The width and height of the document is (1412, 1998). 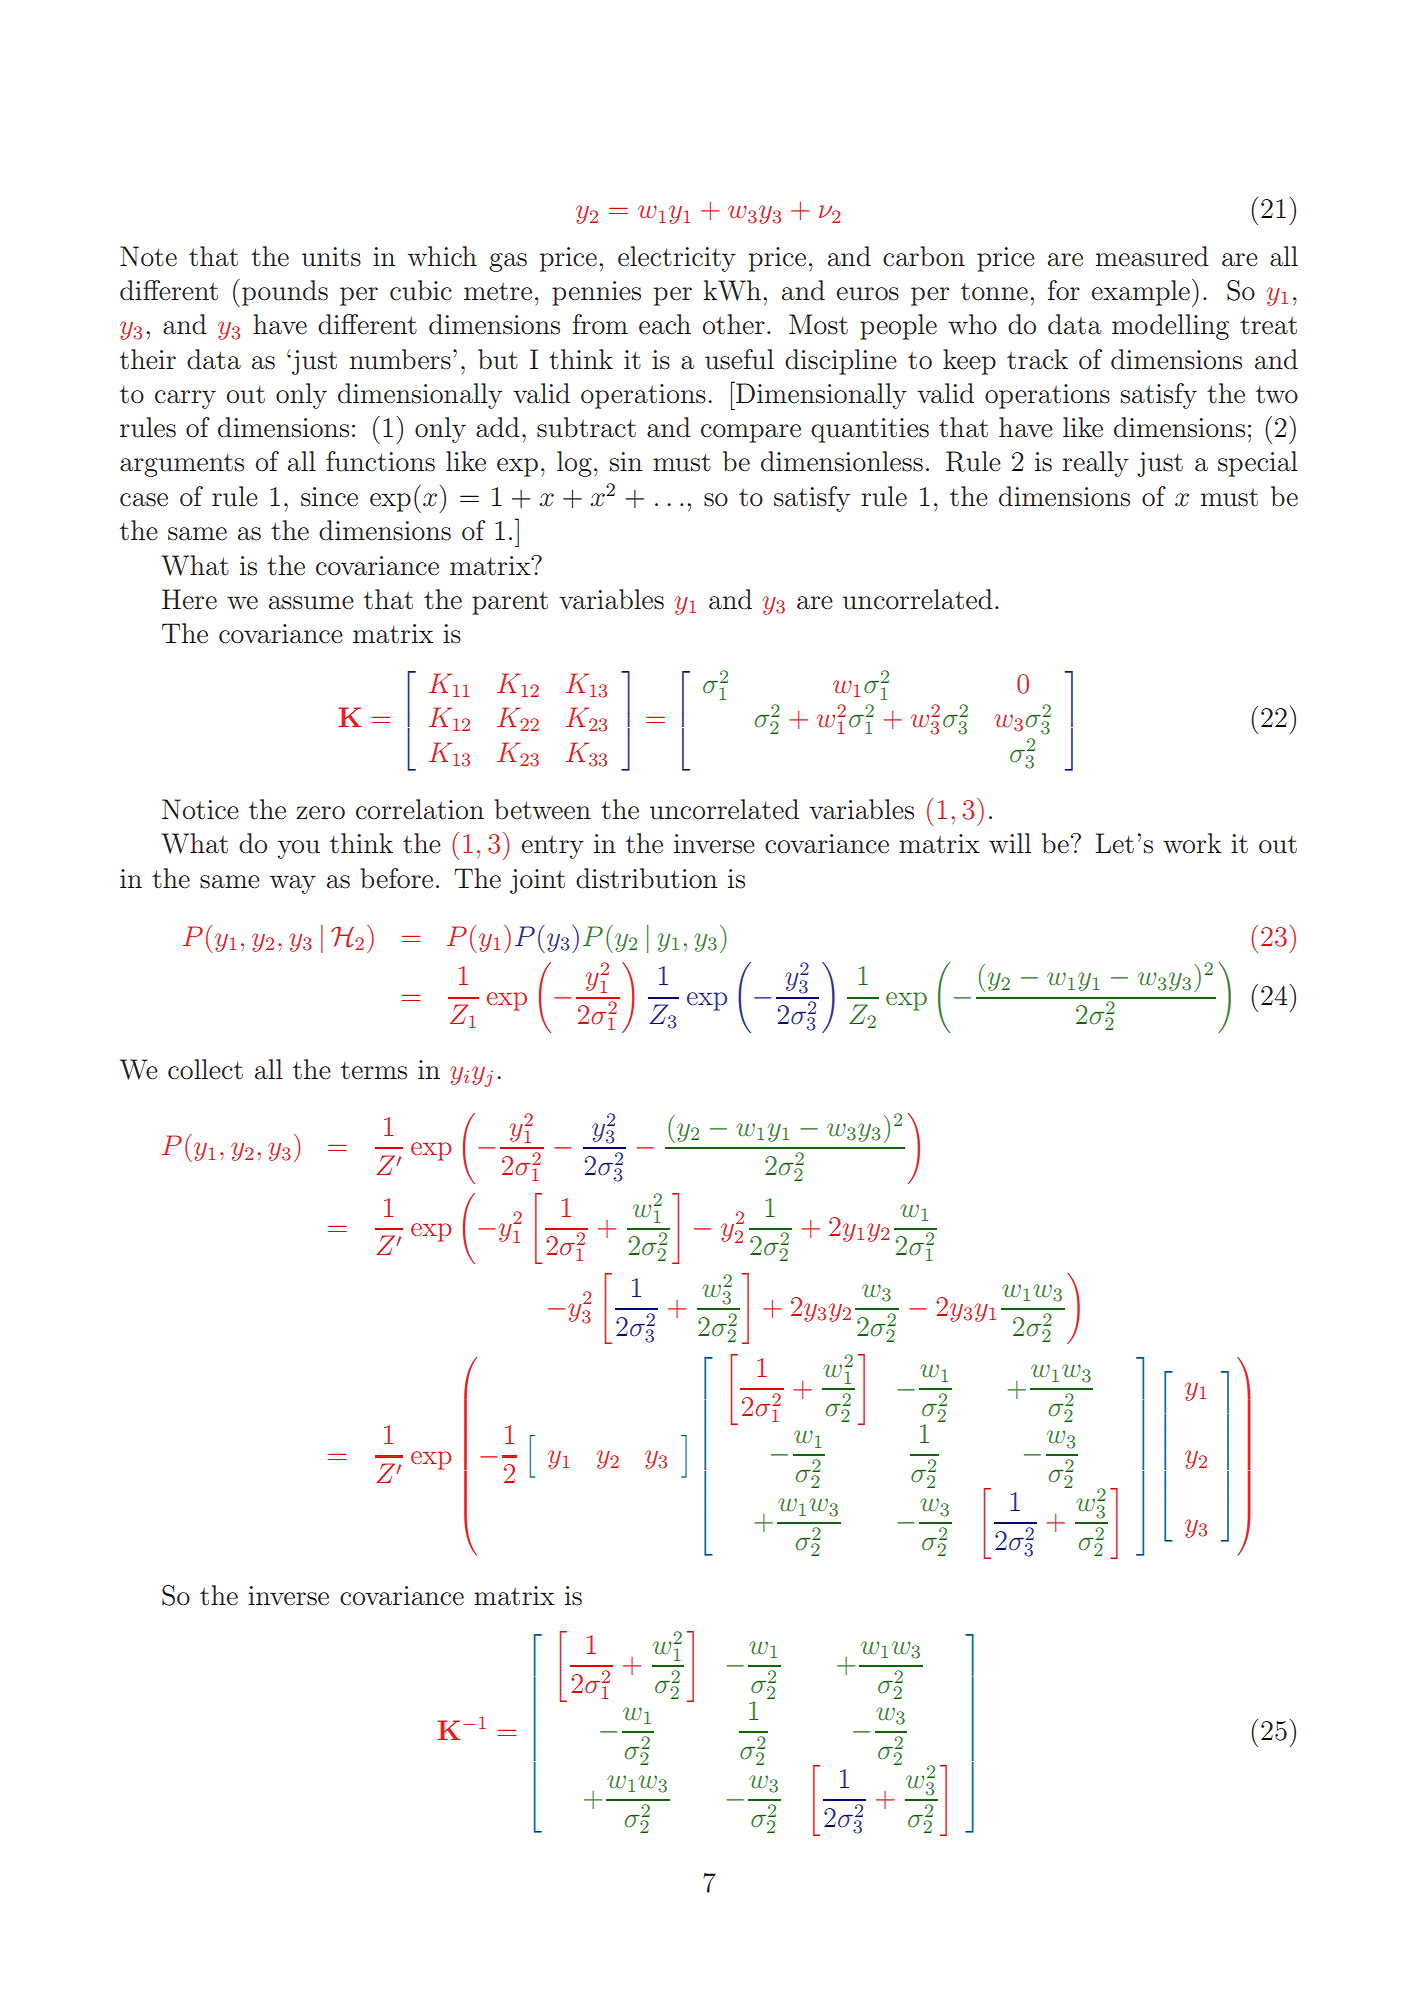 I want to click on collect, so click(x=205, y=1069).
